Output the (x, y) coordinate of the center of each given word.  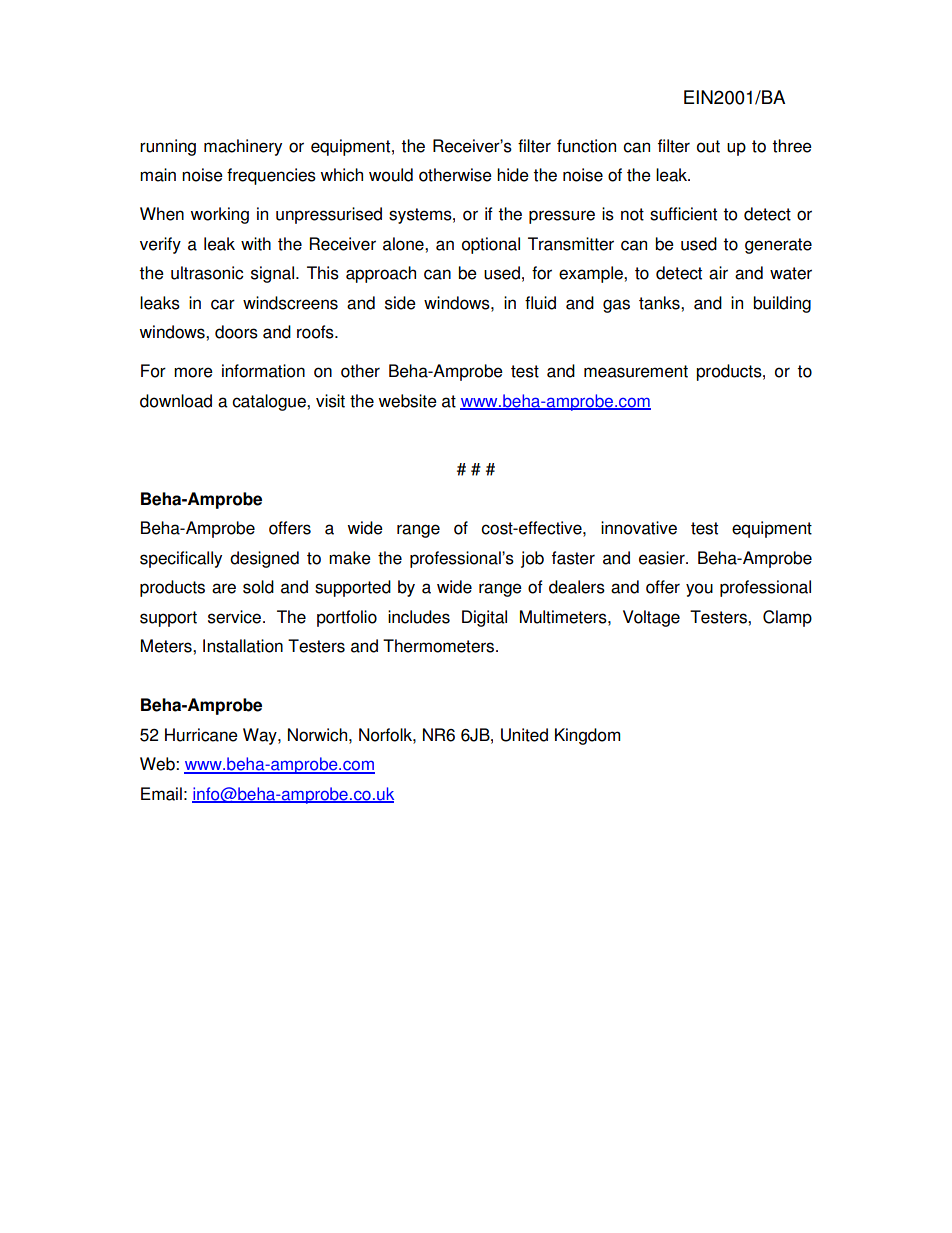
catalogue (270, 402)
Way (261, 736)
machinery (243, 147)
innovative (639, 528)
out (708, 146)
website (407, 401)
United (524, 735)
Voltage (651, 618)
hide (513, 175)
